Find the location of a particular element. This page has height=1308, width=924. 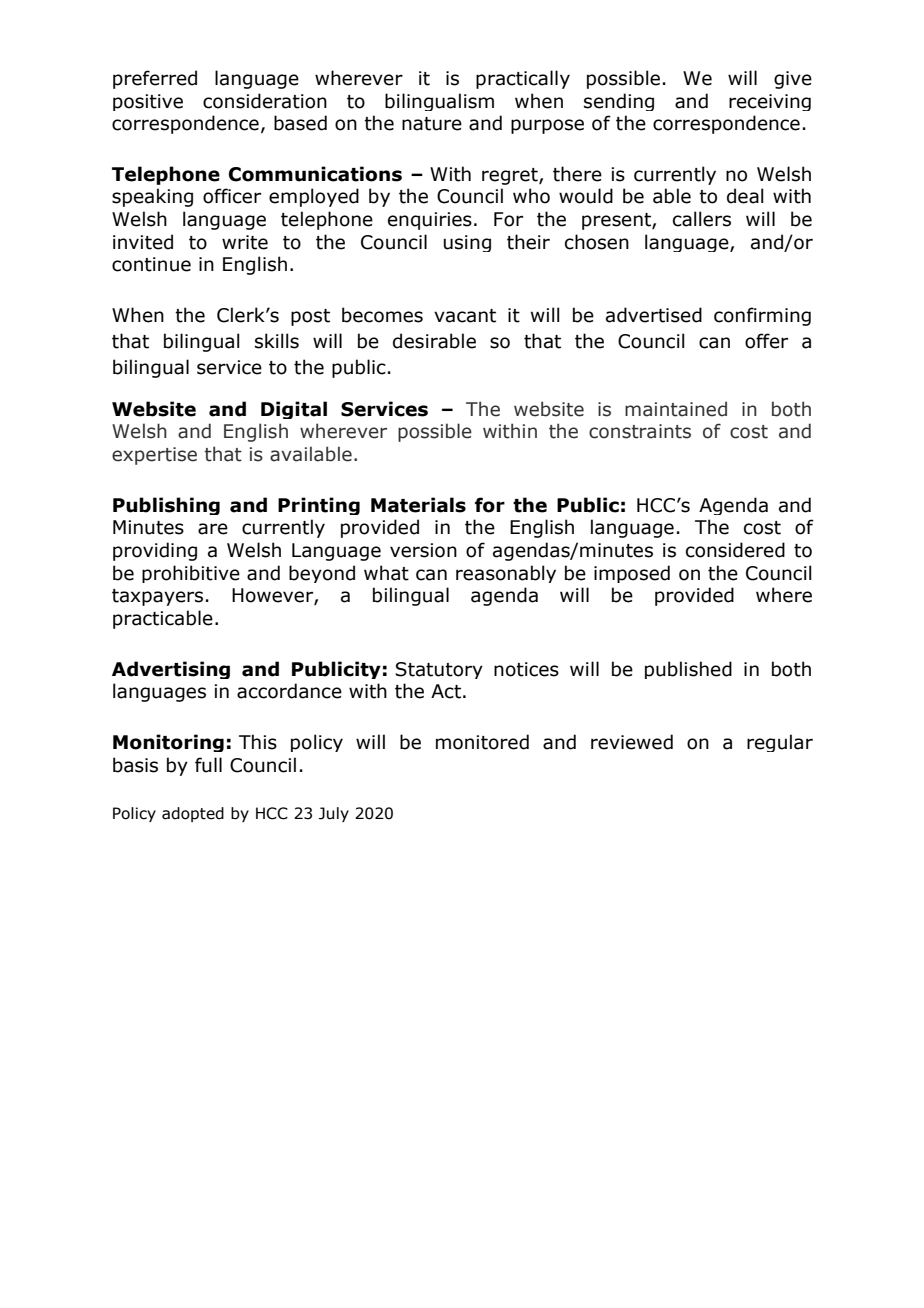

consideration is located at coordinates (265, 101).
